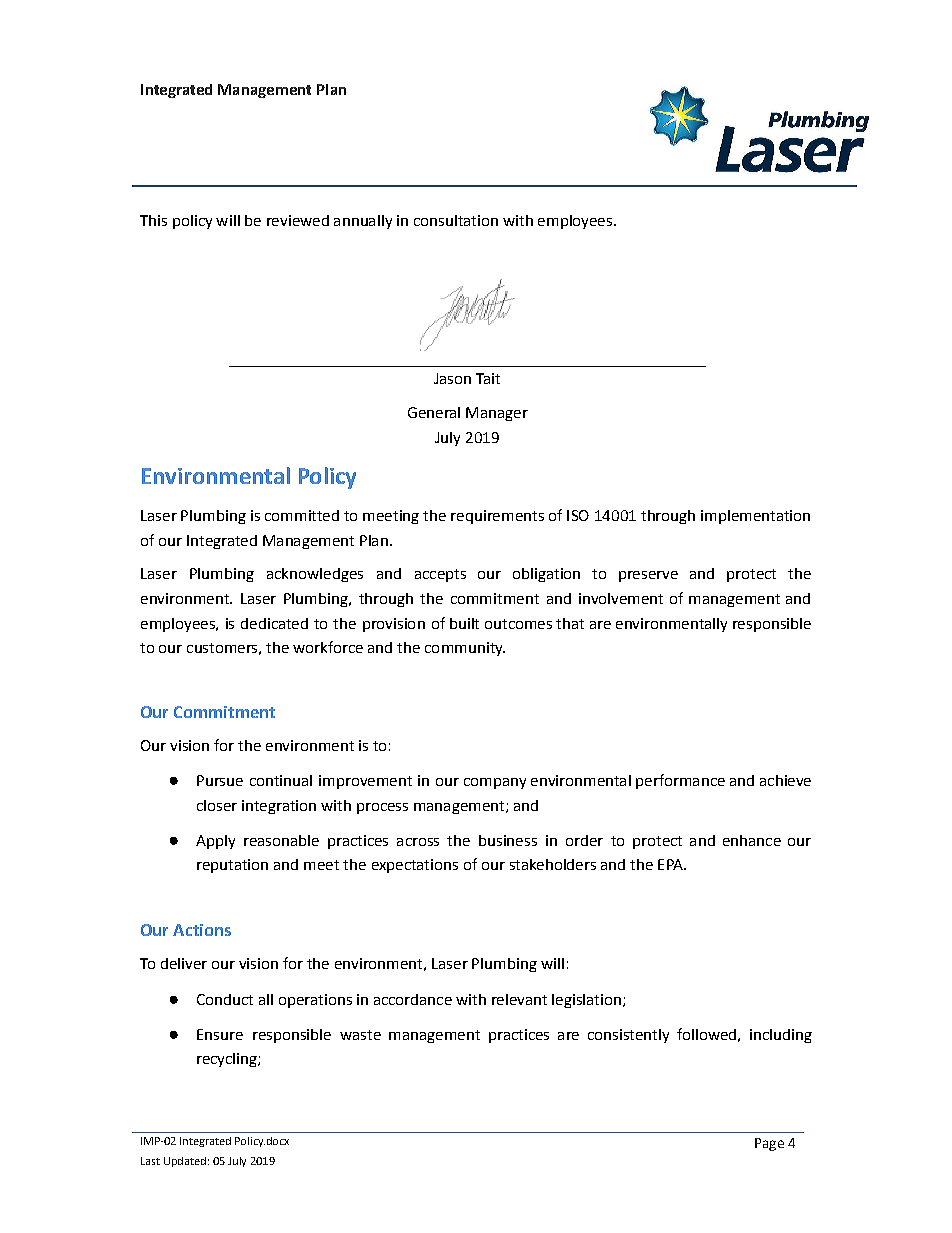  What do you see at coordinates (456, 220) in the screenshot?
I see `consultation` at bounding box center [456, 220].
